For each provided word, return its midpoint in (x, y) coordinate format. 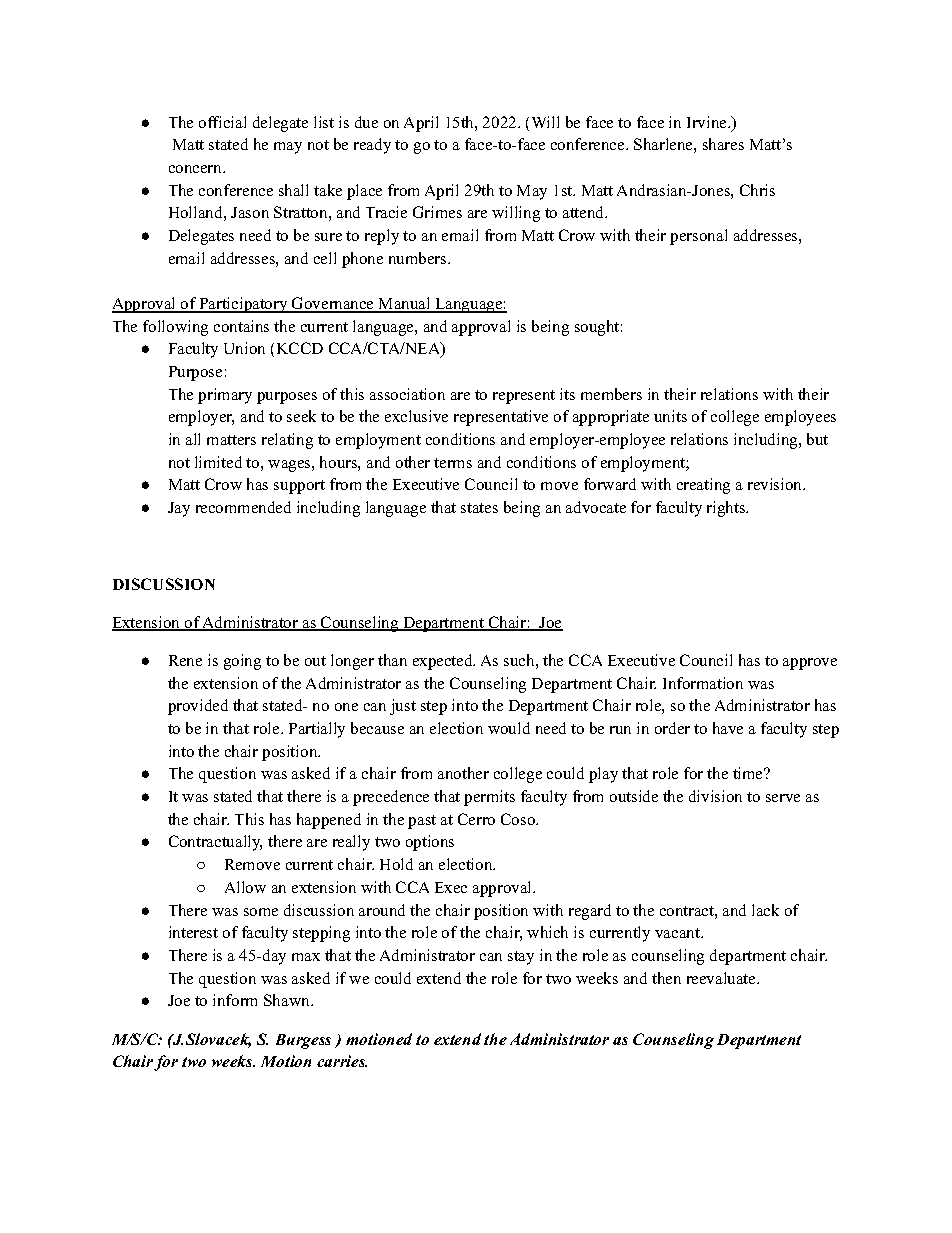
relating (287, 441)
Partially (317, 730)
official (222, 122)
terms (453, 463)
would (509, 728)
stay (521, 958)
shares (723, 144)
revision (776, 484)
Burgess (303, 1041)
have (728, 728)
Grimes (437, 212)
